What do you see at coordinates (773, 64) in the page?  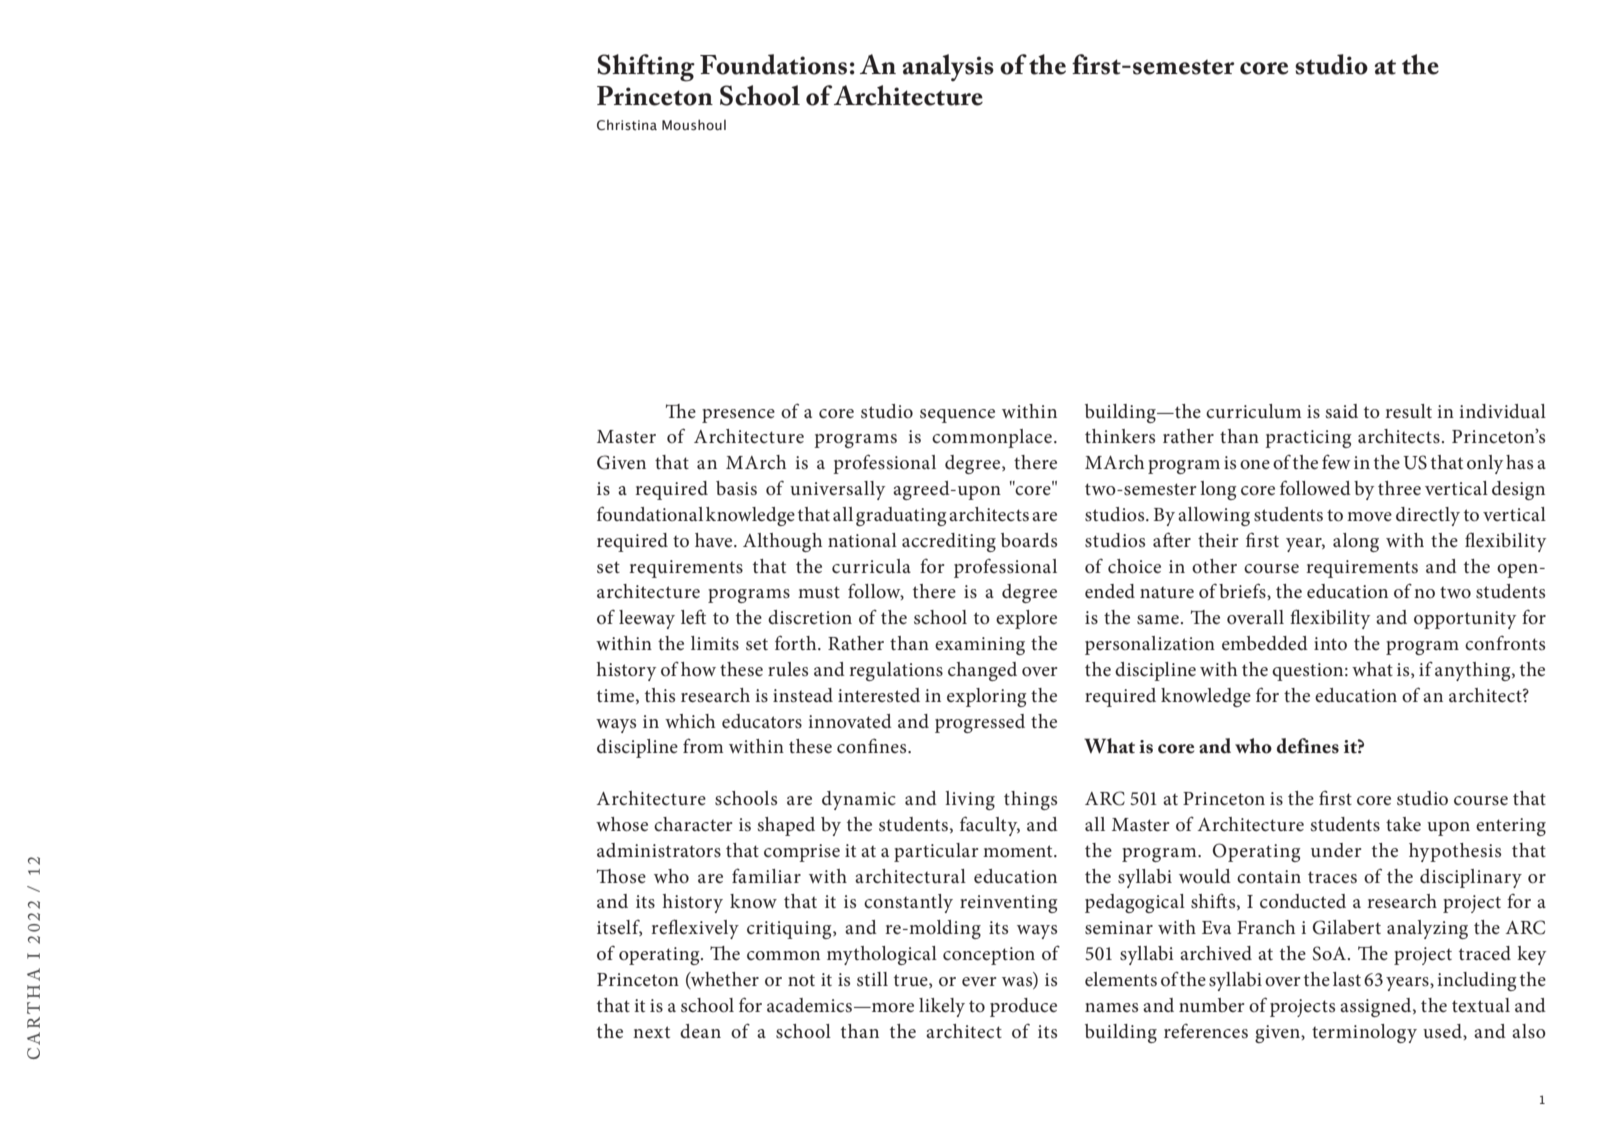 I see `Foundations` at bounding box center [773, 64].
